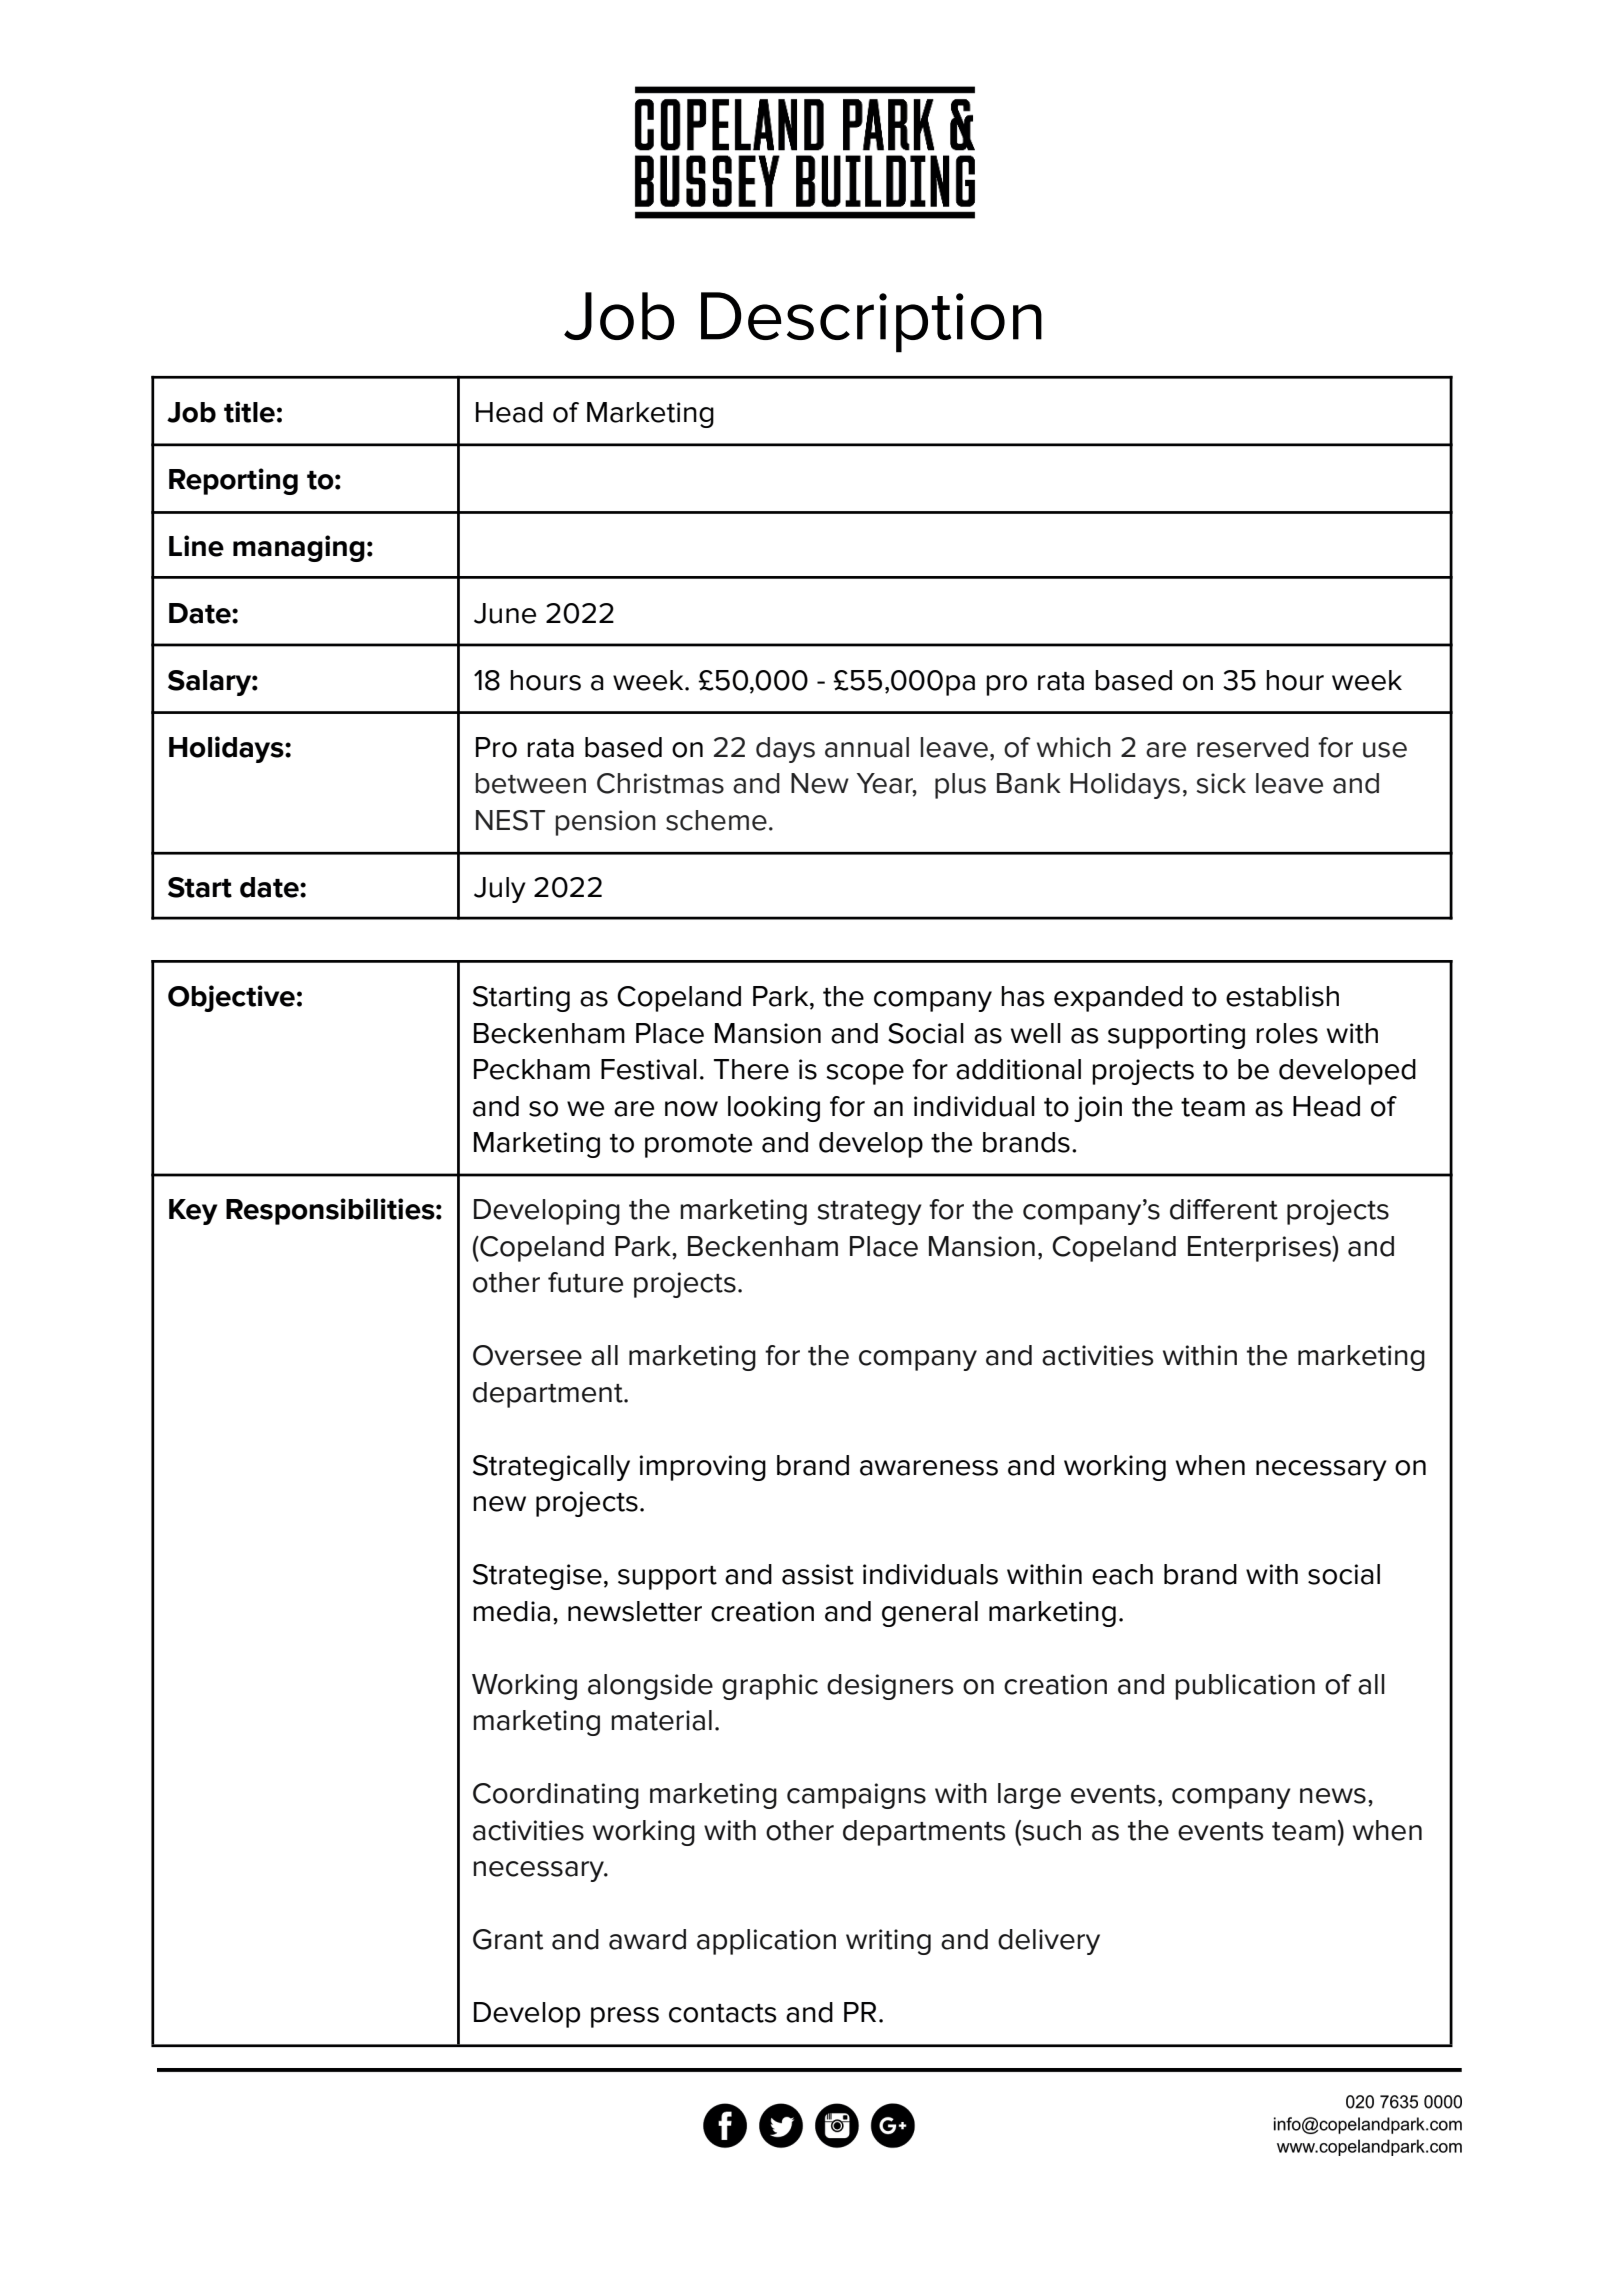  Describe the element at coordinates (774, 1109) in the screenshot. I see `looking` at that location.
